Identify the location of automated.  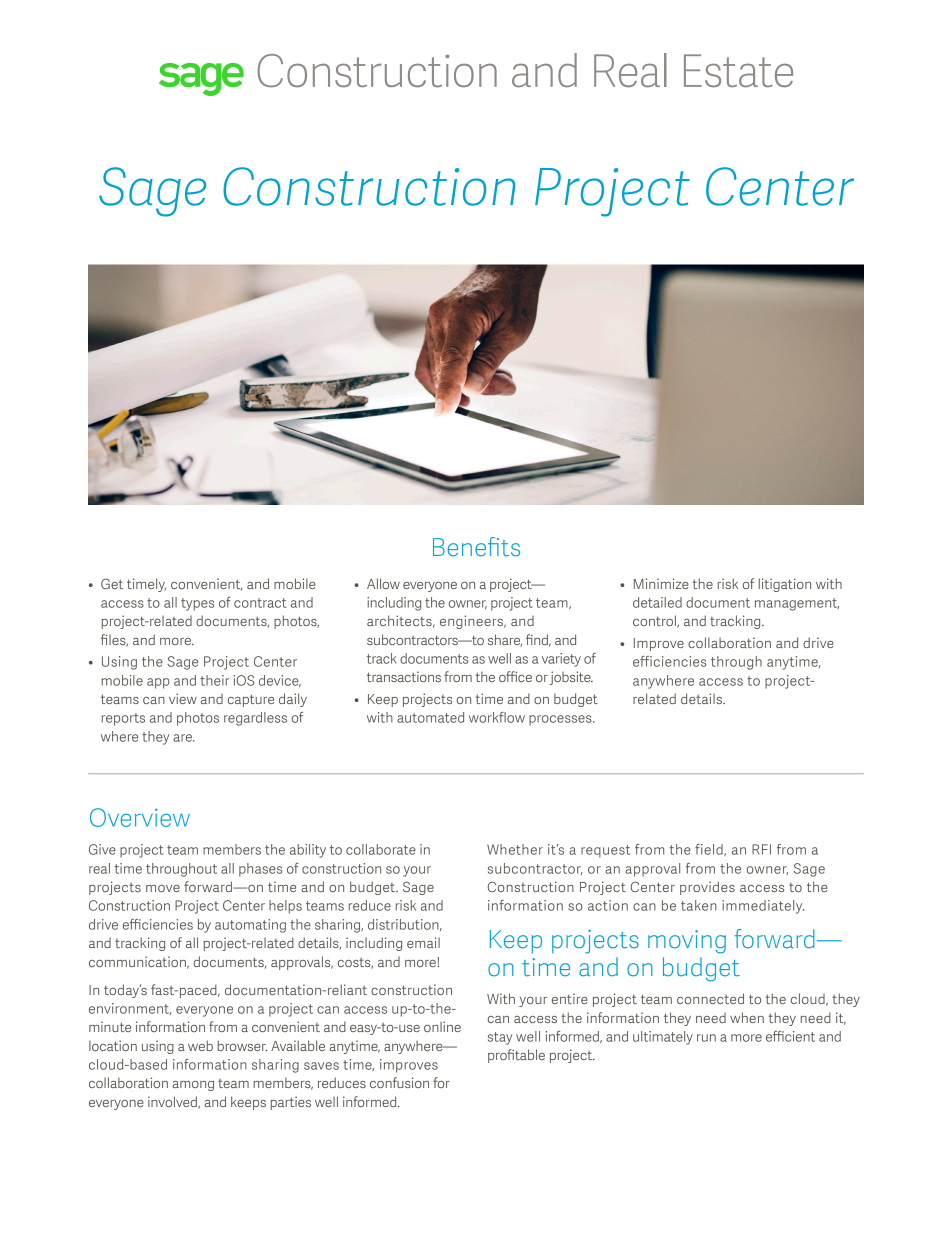
(430, 717).
